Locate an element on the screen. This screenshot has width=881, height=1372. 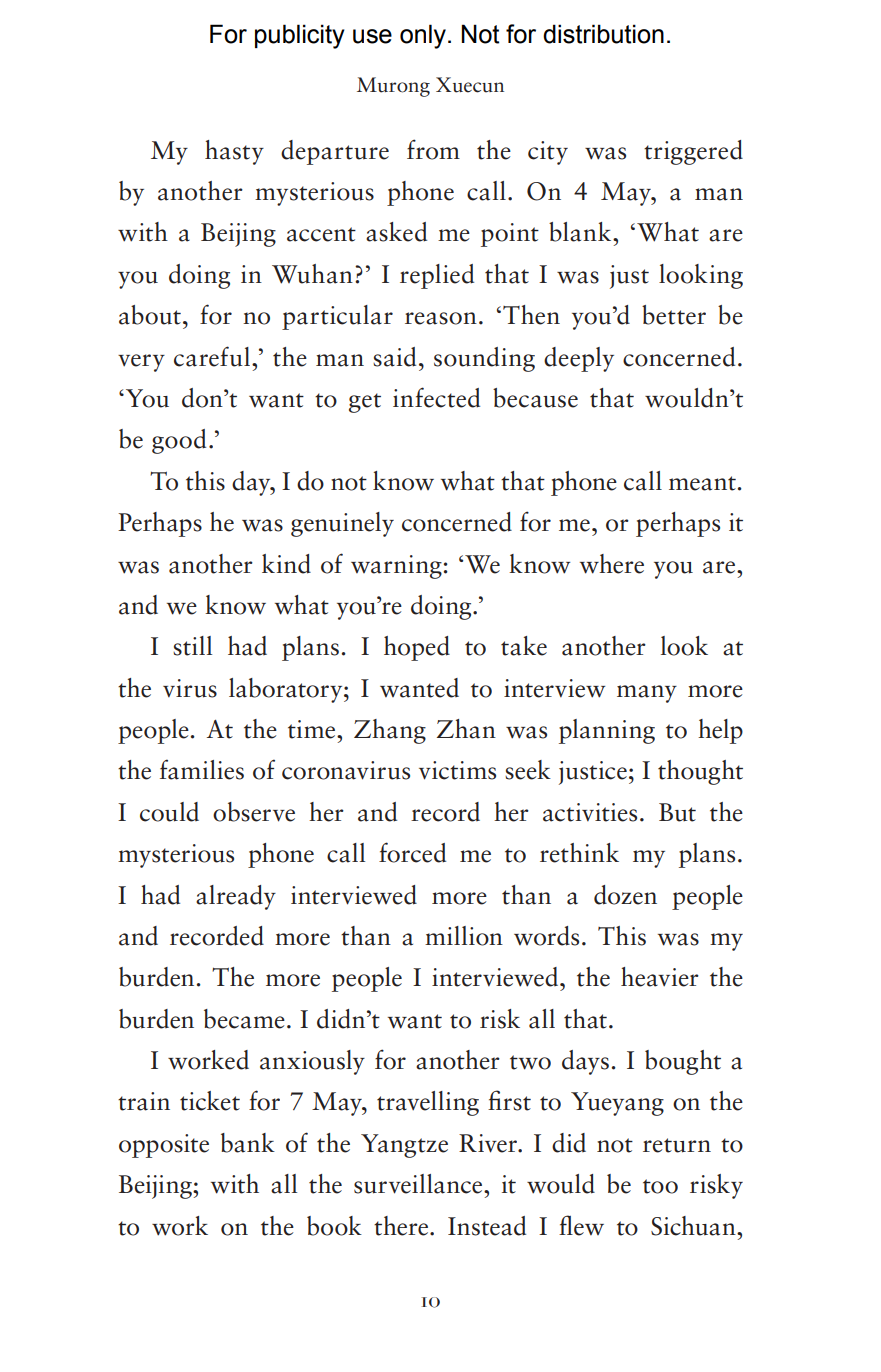
only is located at coordinates (423, 36).
